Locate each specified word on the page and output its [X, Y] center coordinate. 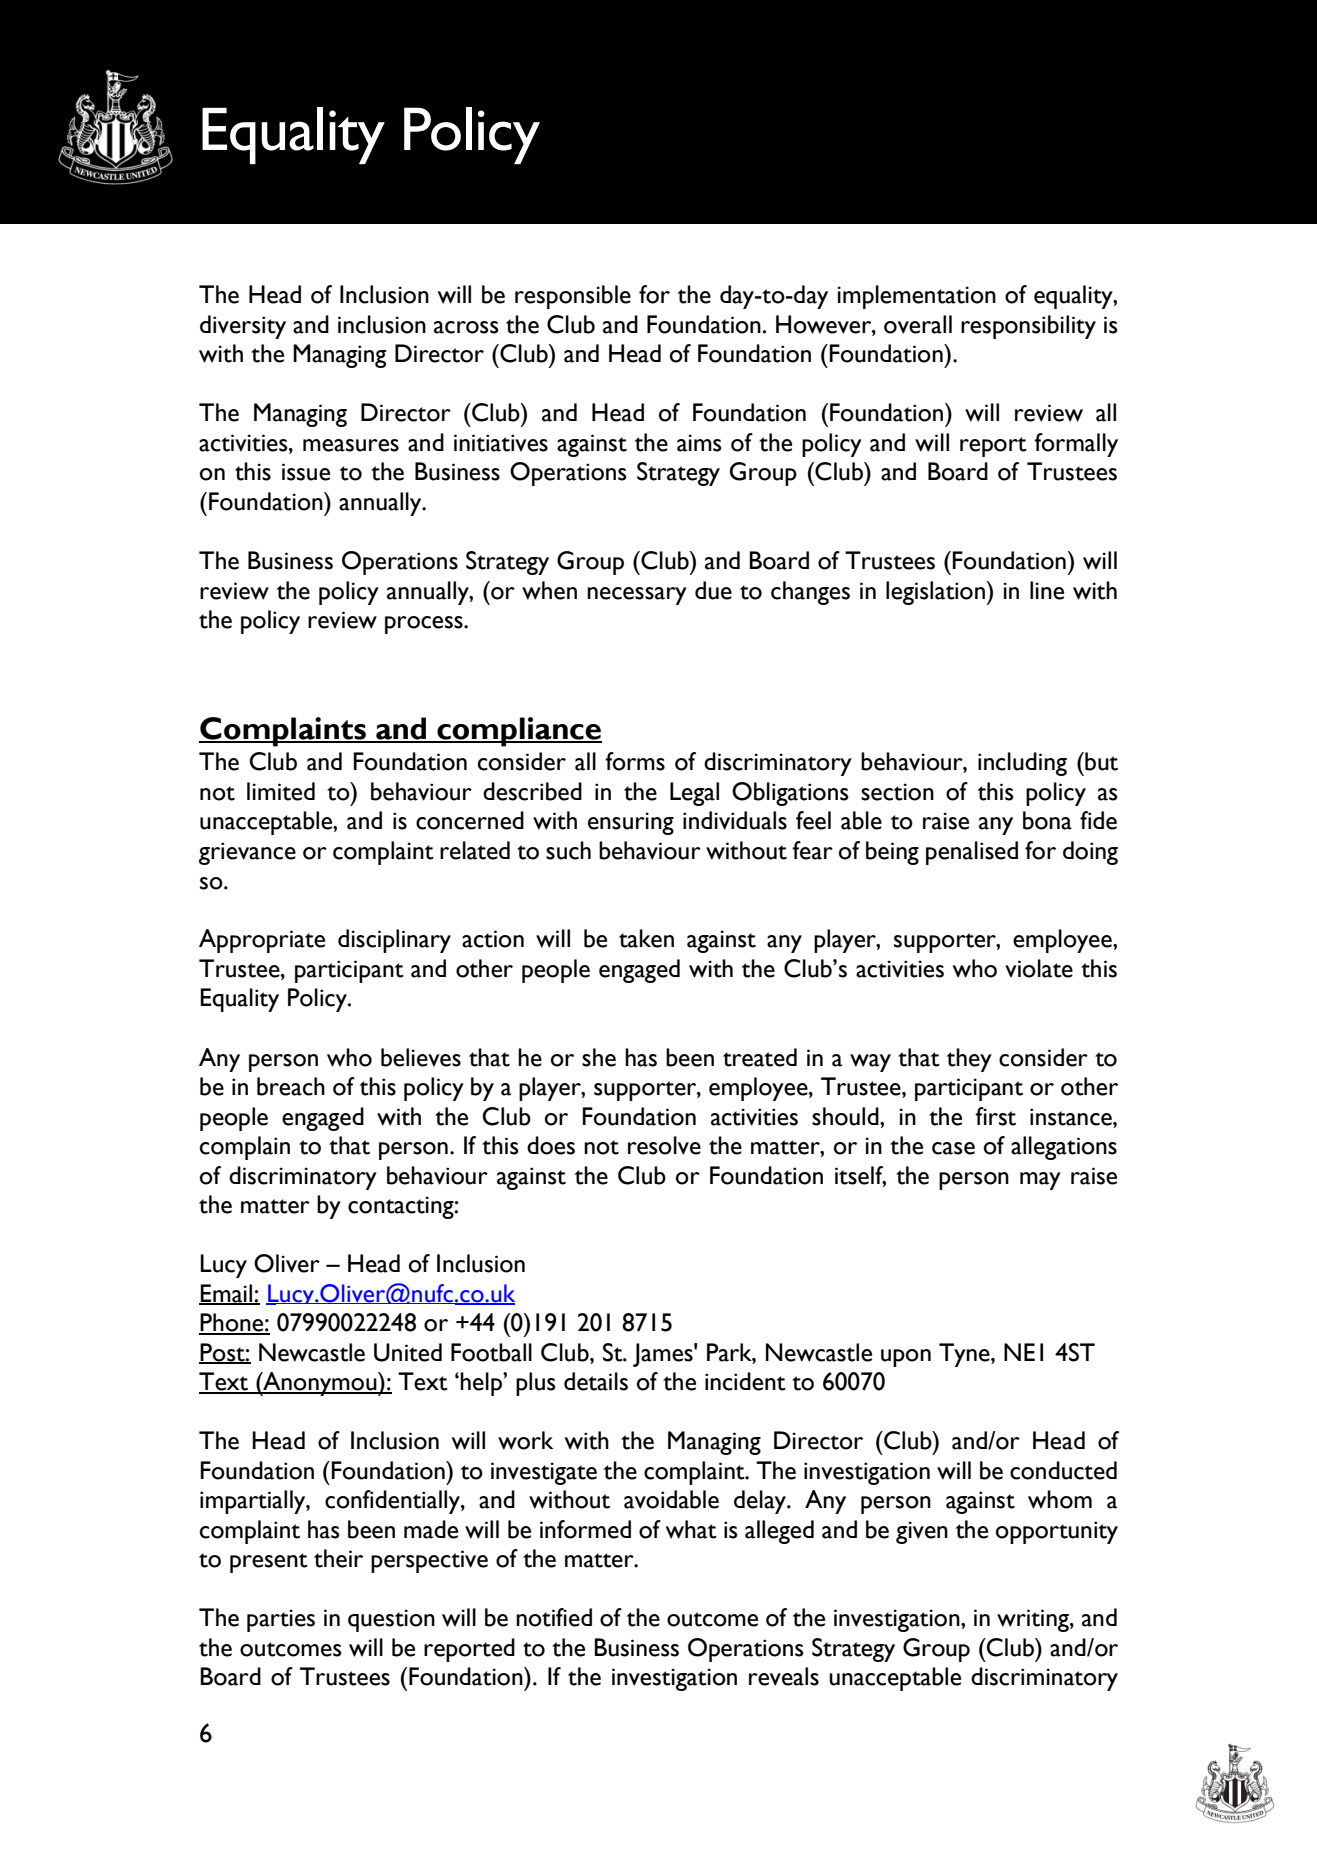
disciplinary [394, 941]
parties [281, 1620]
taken [646, 938]
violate [1039, 968]
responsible [573, 297]
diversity [243, 327]
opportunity [1057, 1532]
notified [554, 1617]
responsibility [1028, 327]
